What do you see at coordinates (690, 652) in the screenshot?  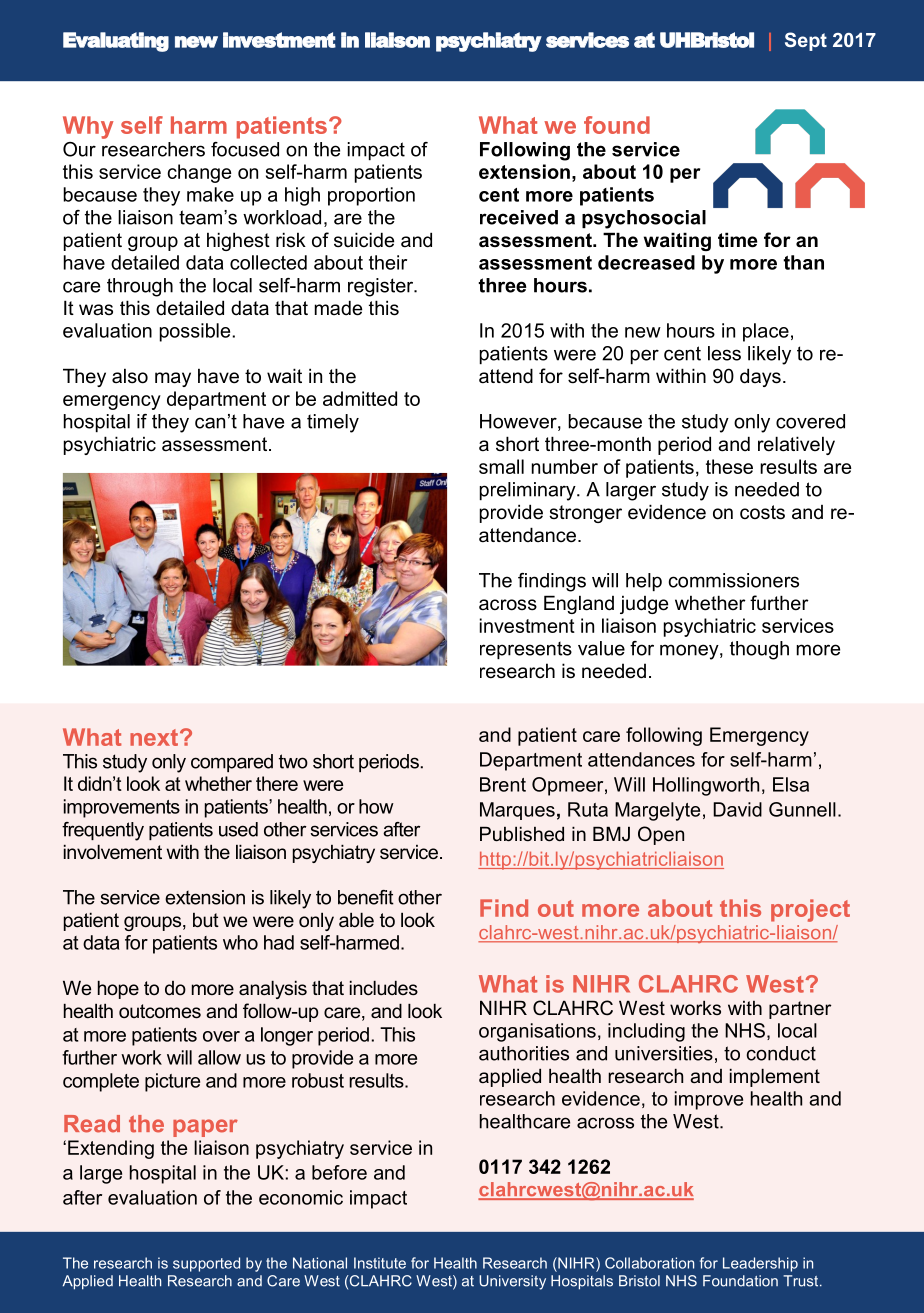 I see `money` at bounding box center [690, 652].
